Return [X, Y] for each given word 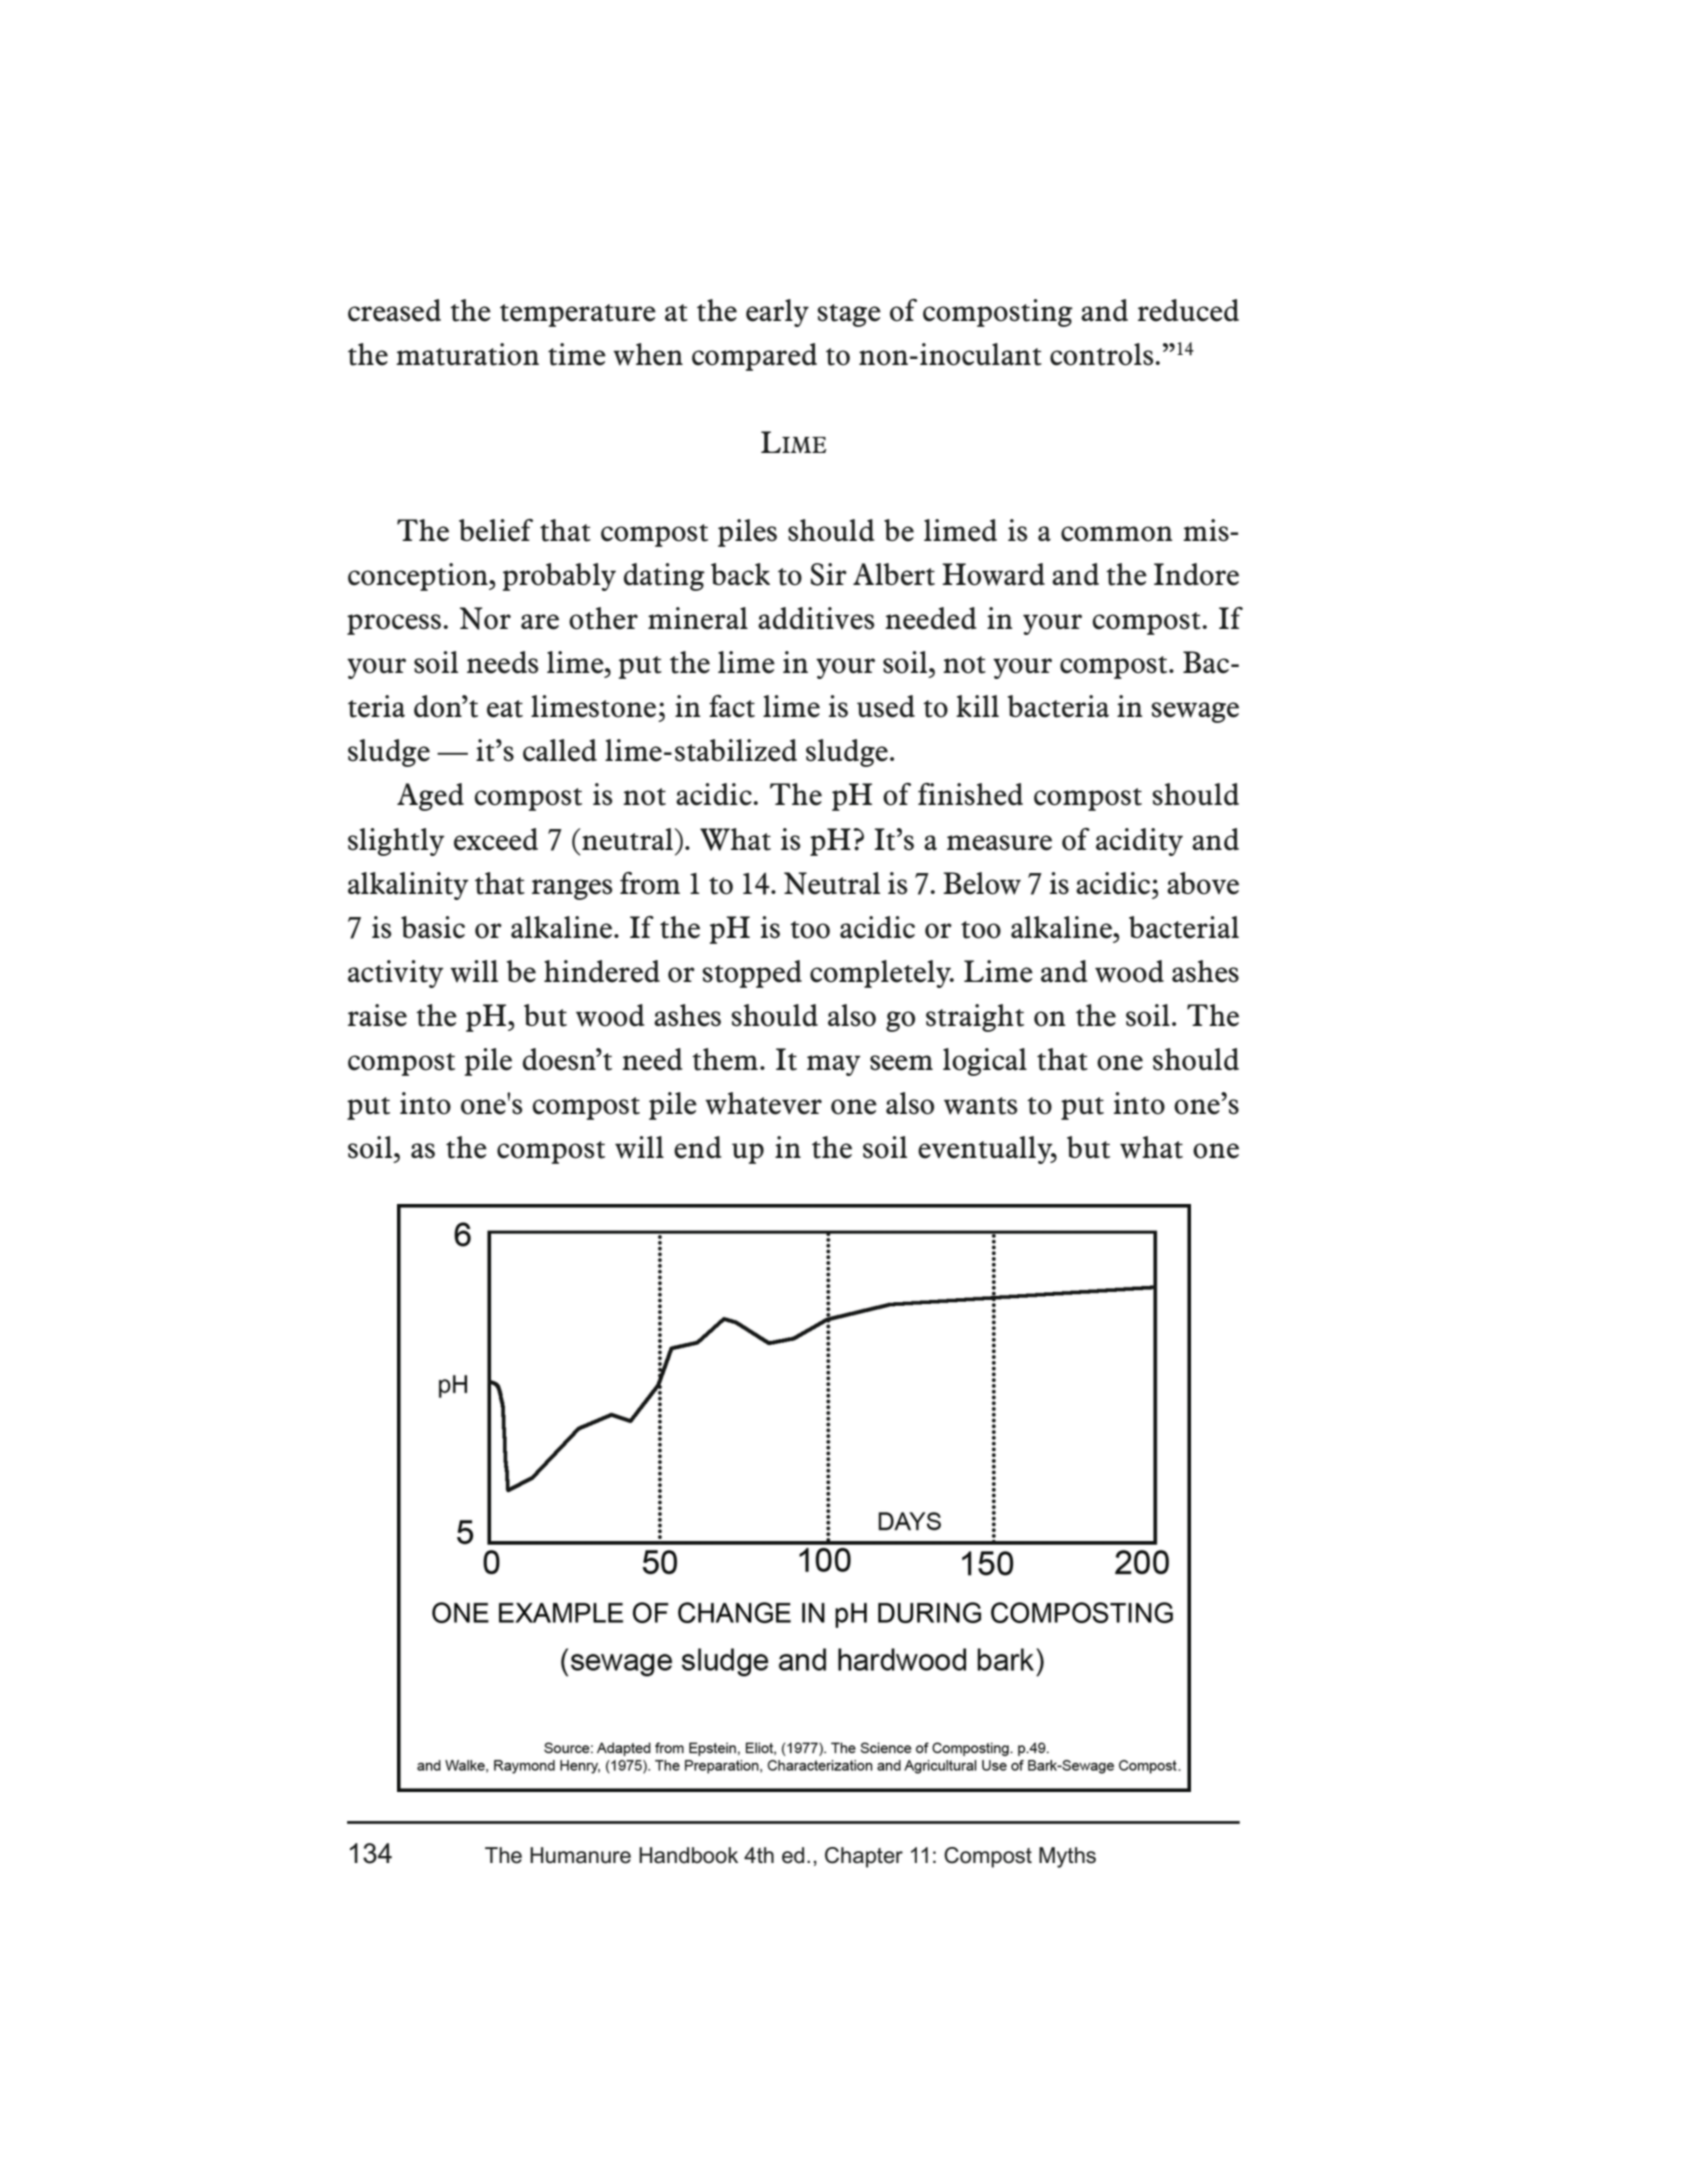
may [834, 1065]
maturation [467, 354]
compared [754, 357]
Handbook [688, 1855]
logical [985, 1062]
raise [377, 1015]
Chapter [864, 1857]
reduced [1188, 310]
